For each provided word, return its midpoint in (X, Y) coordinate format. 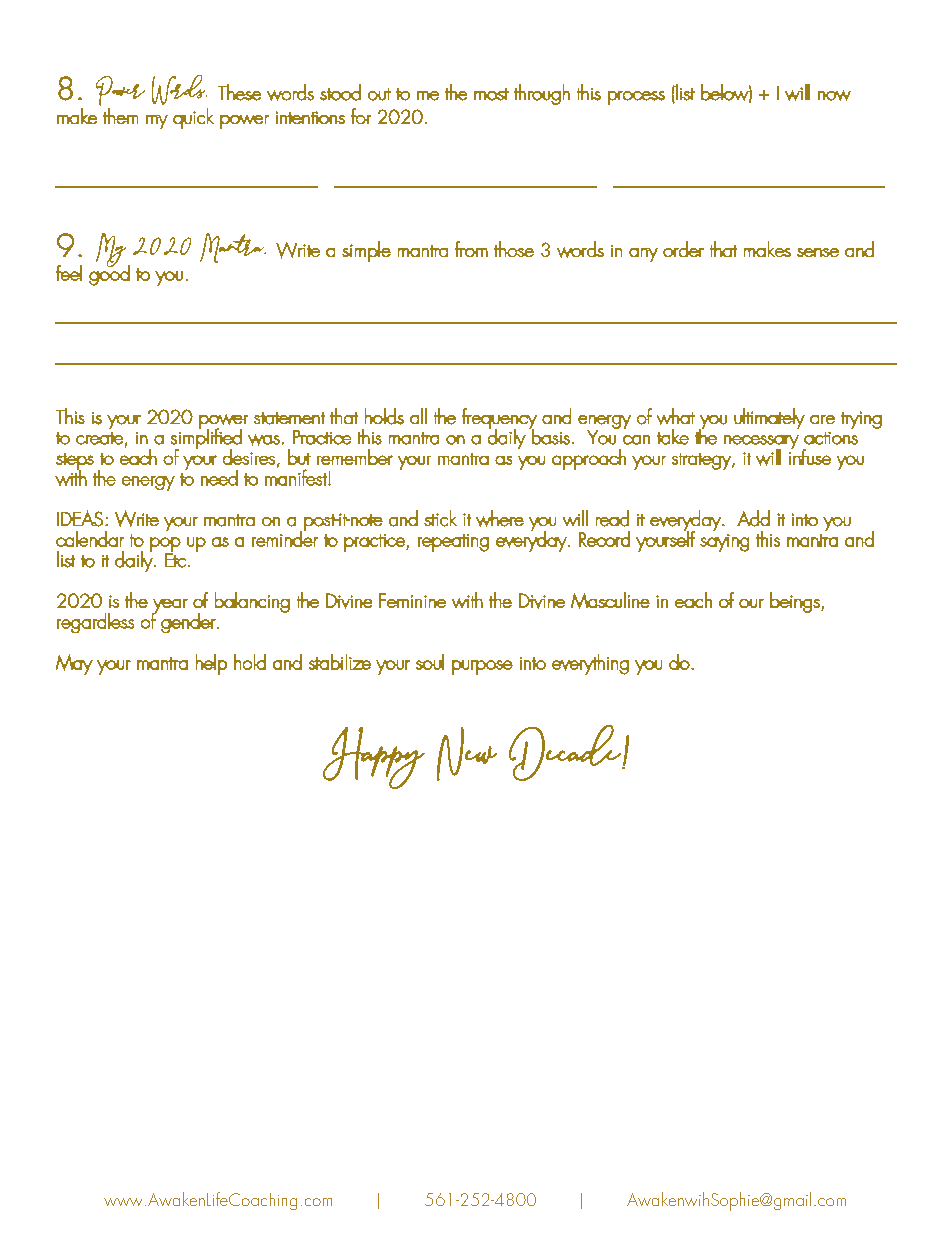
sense (818, 252)
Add (753, 518)
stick (440, 518)
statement (289, 418)
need (219, 478)
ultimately (769, 418)
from (471, 249)
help (211, 664)
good (109, 274)
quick (193, 118)
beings (796, 602)
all (418, 416)
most (491, 94)
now (834, 95)
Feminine (412, 600)
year (170, 607)
